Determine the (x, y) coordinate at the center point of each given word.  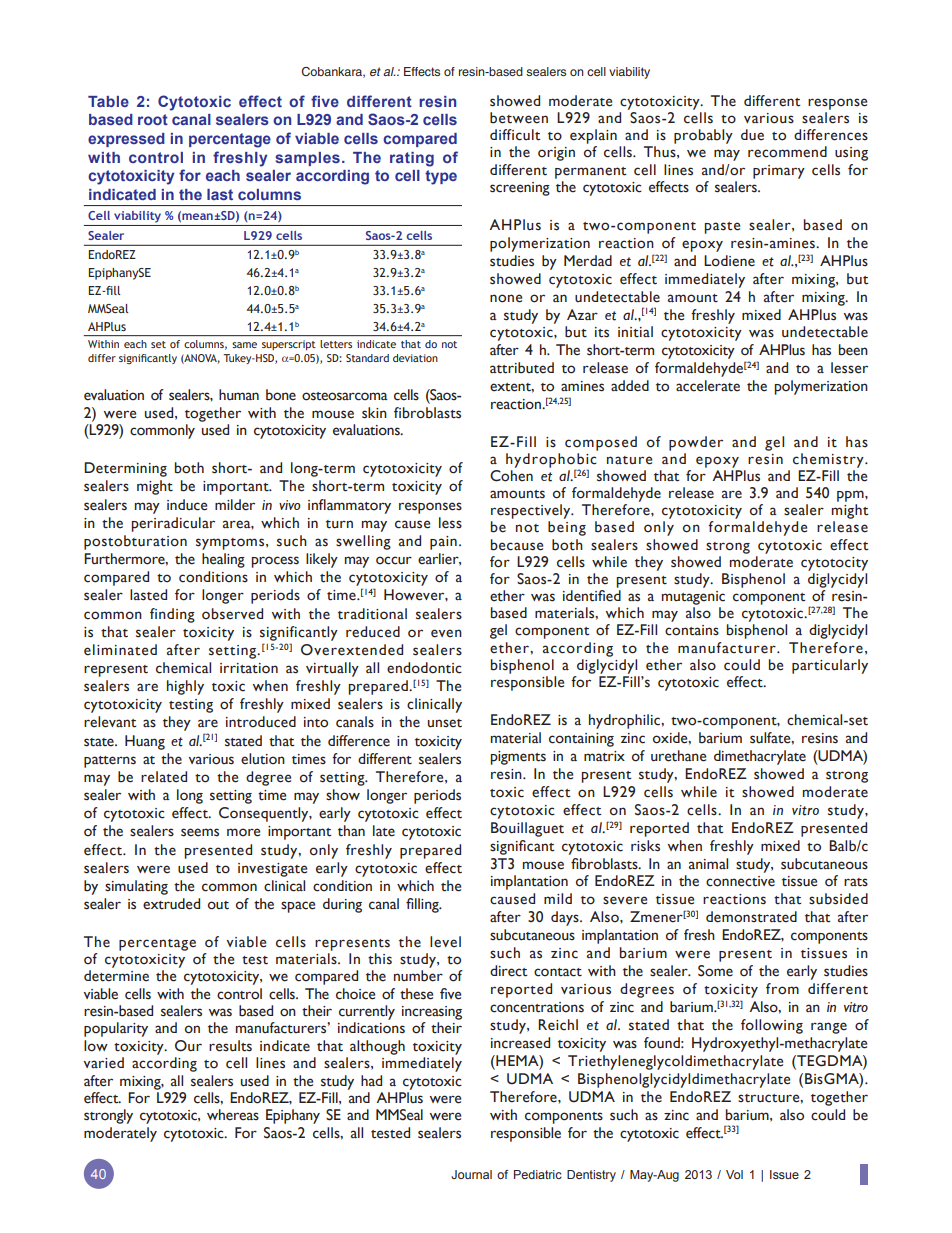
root (153, 119)
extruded (171, 904)
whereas (233, 1115)
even (446, 633)
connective (740, 881)
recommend (787, 152)
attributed (522, 368)
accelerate (708, 386)
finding (172, 615)
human (239, 395)
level (445, 942)
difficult (515, 135)
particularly (830, 666)
